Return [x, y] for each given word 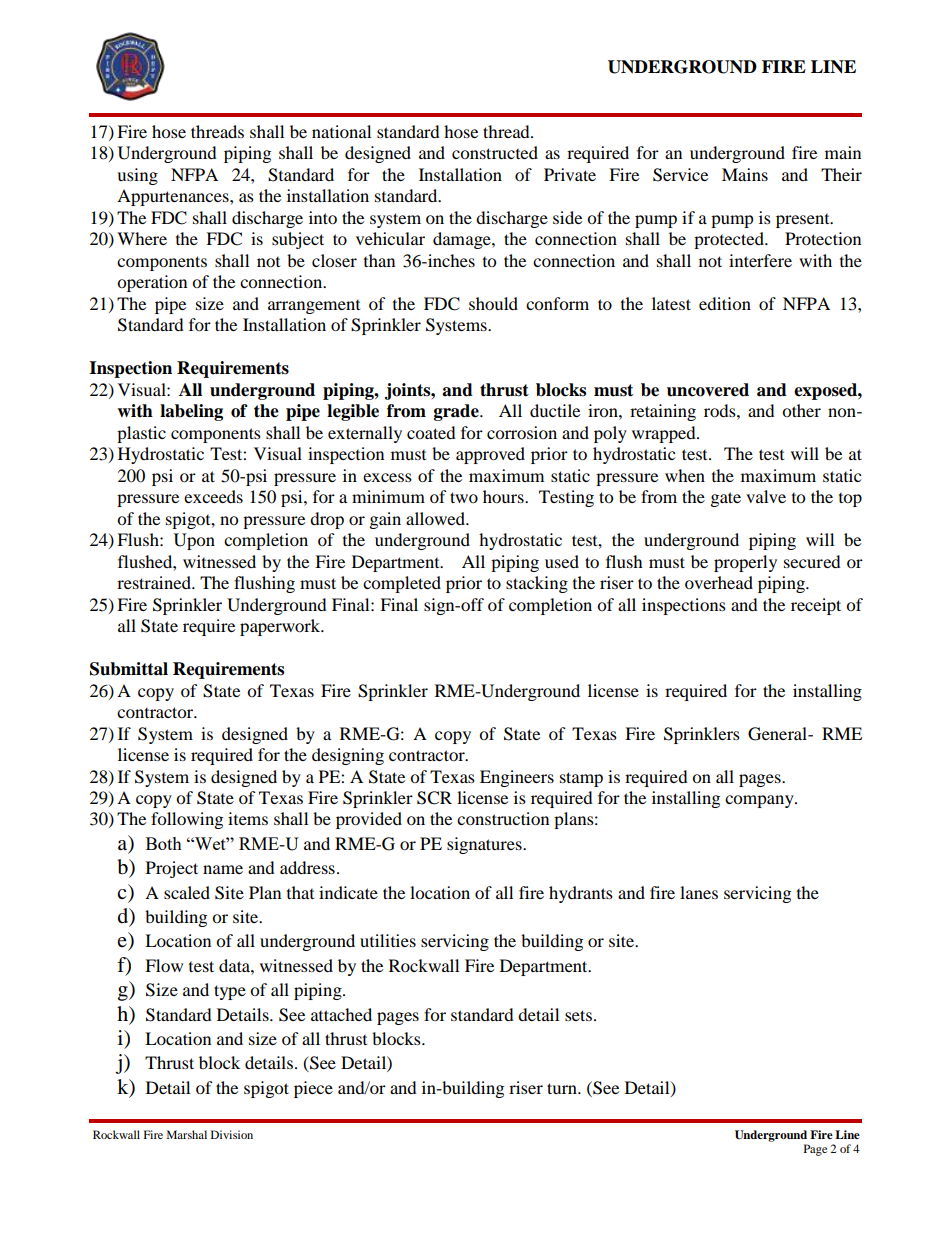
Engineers [517, 778]
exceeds [213, 496]
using [137, 176]
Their [841, 174]
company [760, 801]
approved [490, 455]
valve [766, 496]
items [248, 818]
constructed [495, 152]
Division [232, 1134]
